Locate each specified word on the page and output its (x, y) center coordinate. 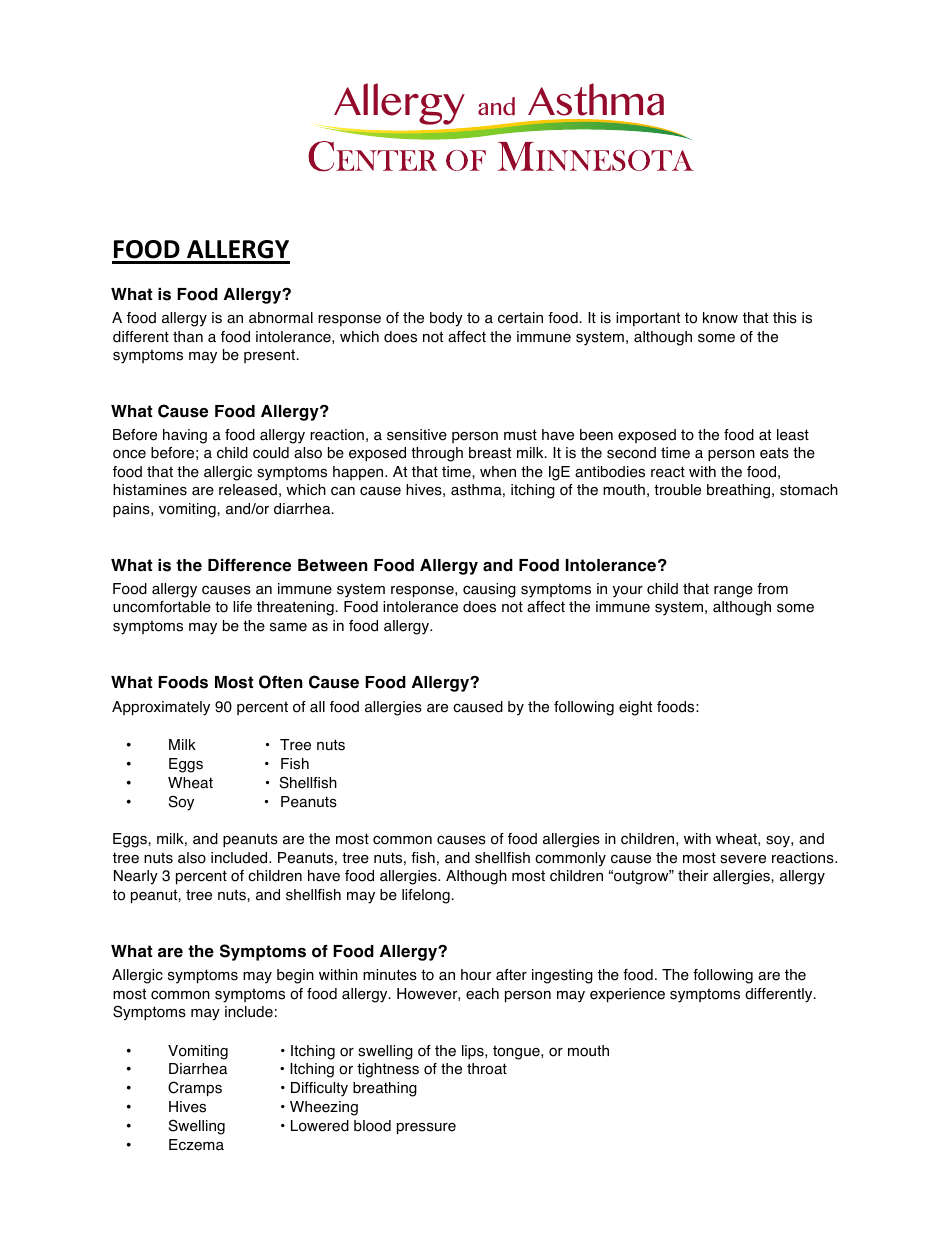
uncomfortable (162, 607)
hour (476, 975)
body (446, 319)
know (720, 318)
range (733, 592)
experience (627, 995)
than (188, 337)
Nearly (136, 877)
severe (743, 859)
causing (489, 590)
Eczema (196, 1145)
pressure (426, 1128)
